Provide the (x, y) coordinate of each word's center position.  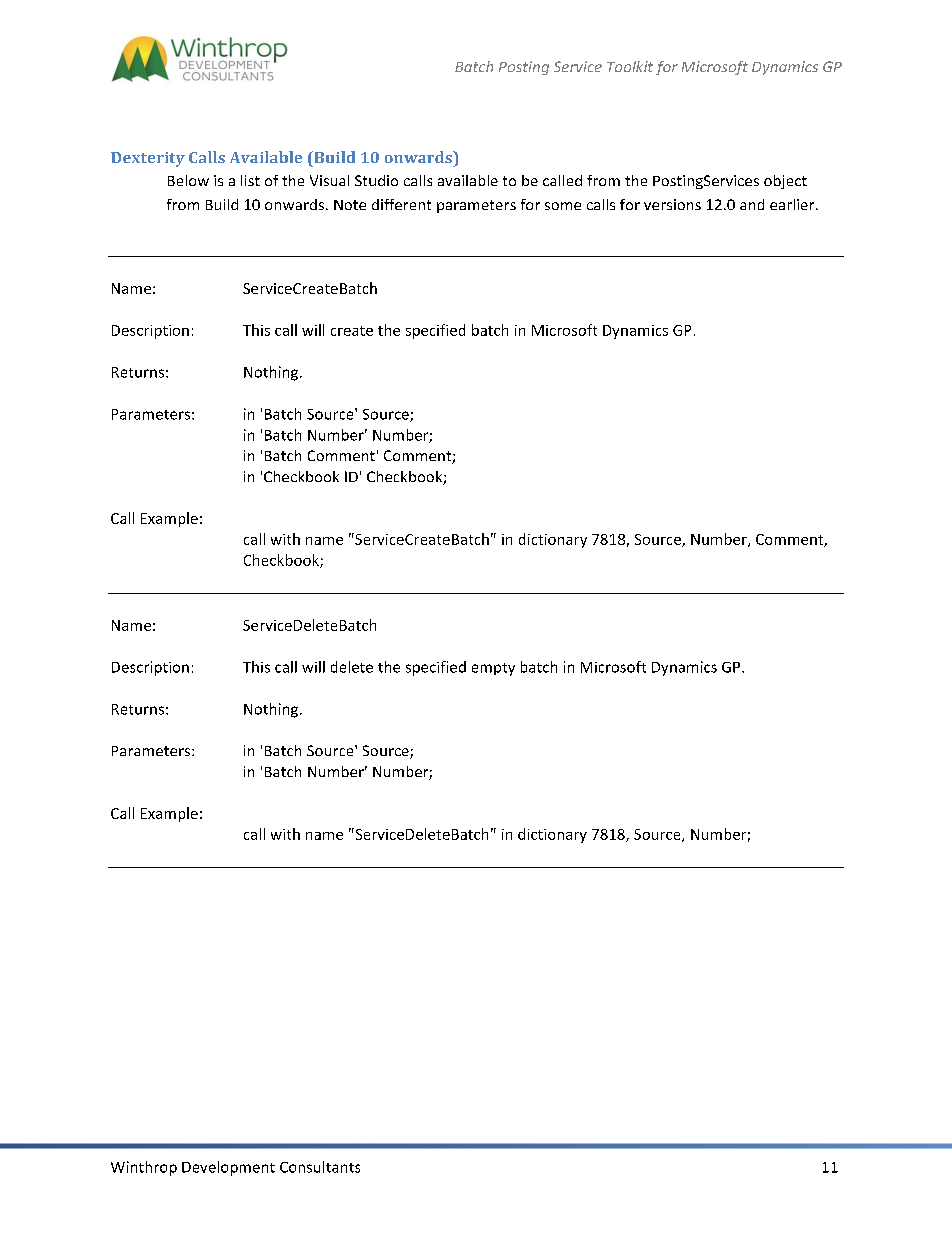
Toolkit (630, 66)
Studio (376, 180)
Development (228, 1168)
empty (493, 669)
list (250, 180)
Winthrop (144, 1168)
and (752, 204)
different (401, 204)
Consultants (320, 1167)
